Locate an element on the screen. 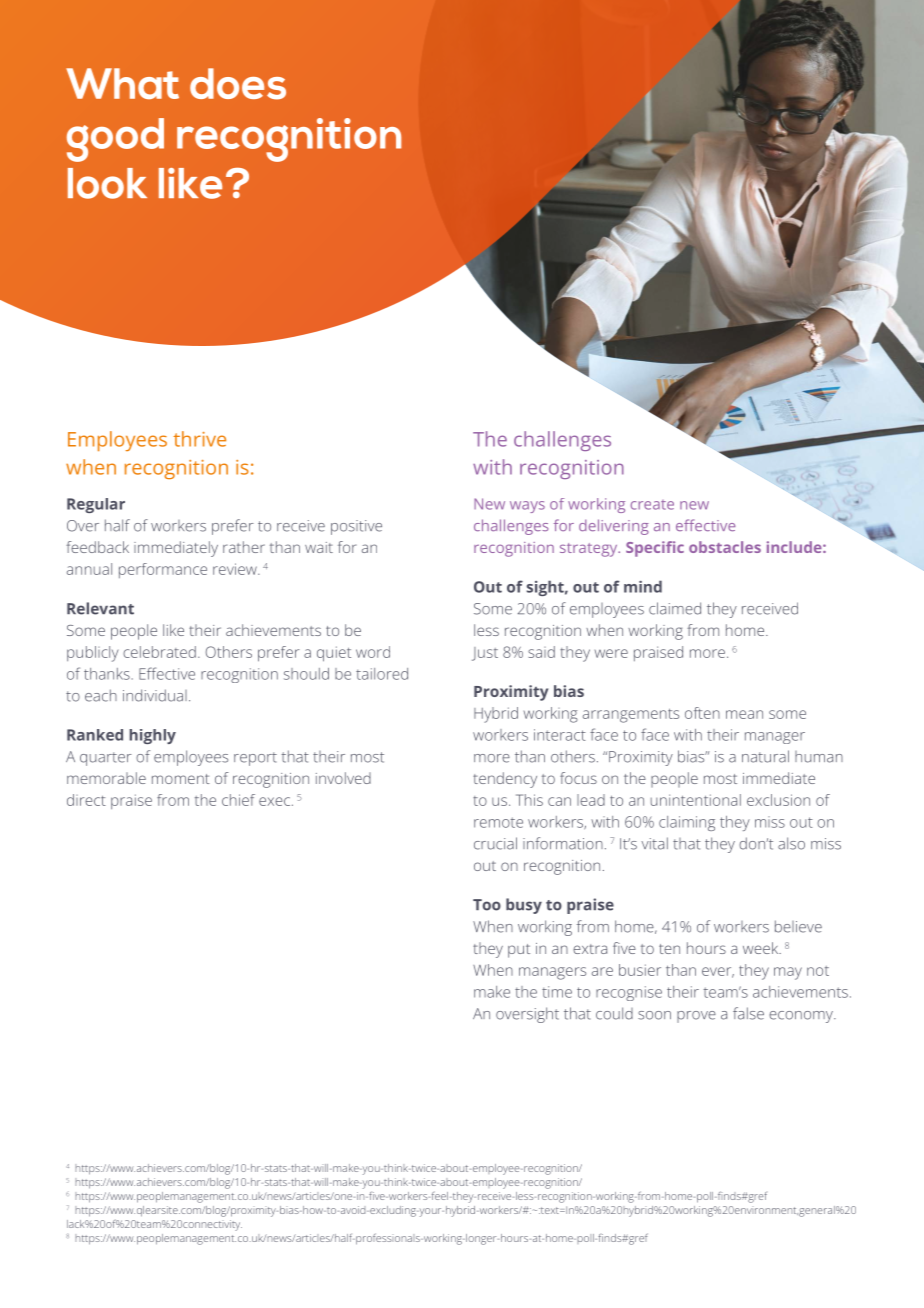  chief is located at coordinates (238, 800).
